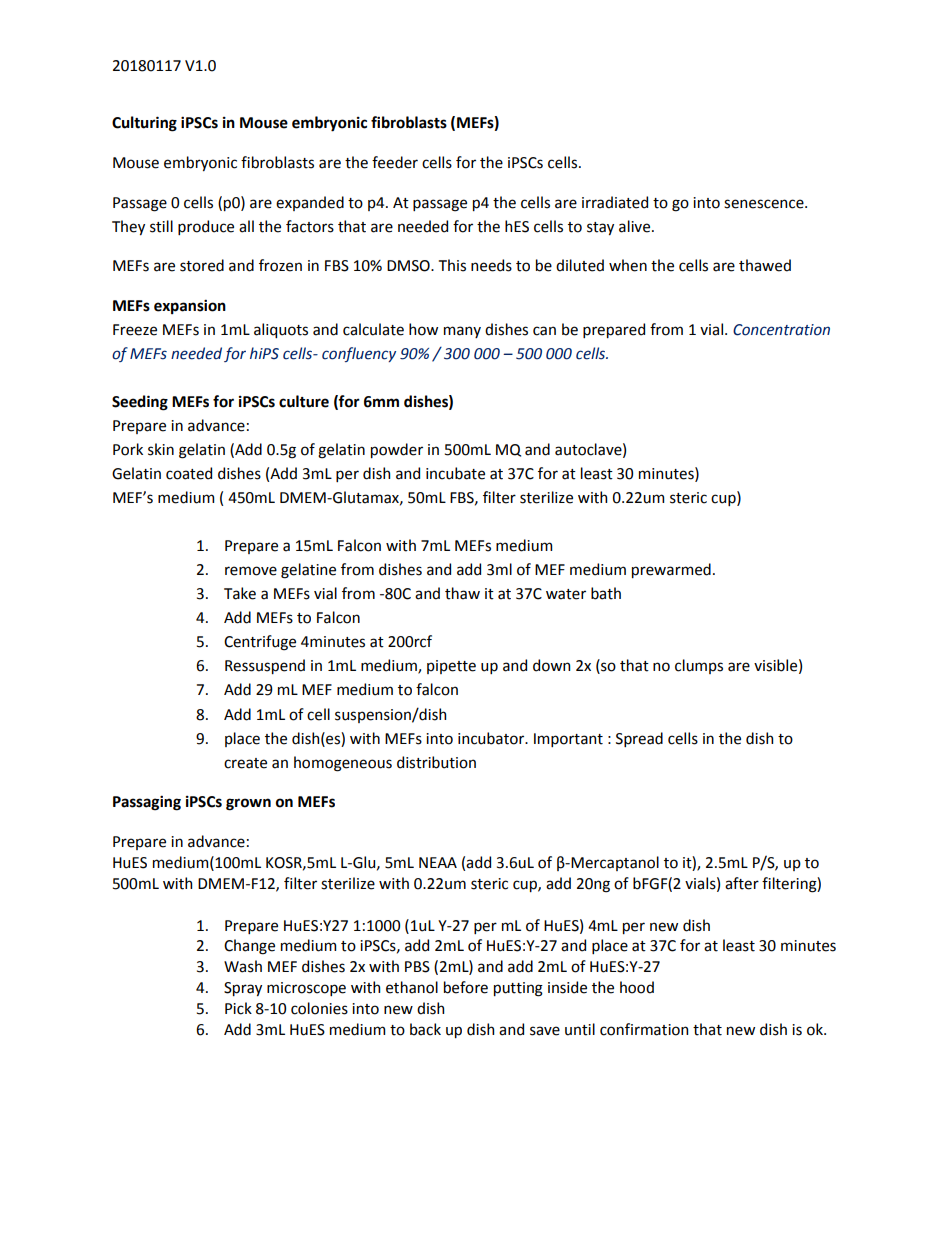 The height and width of the page is (1233, 952). What do you see at coordinates (144, 124) in the page?
I see `Culturing` at bounding box center [144, 124].
